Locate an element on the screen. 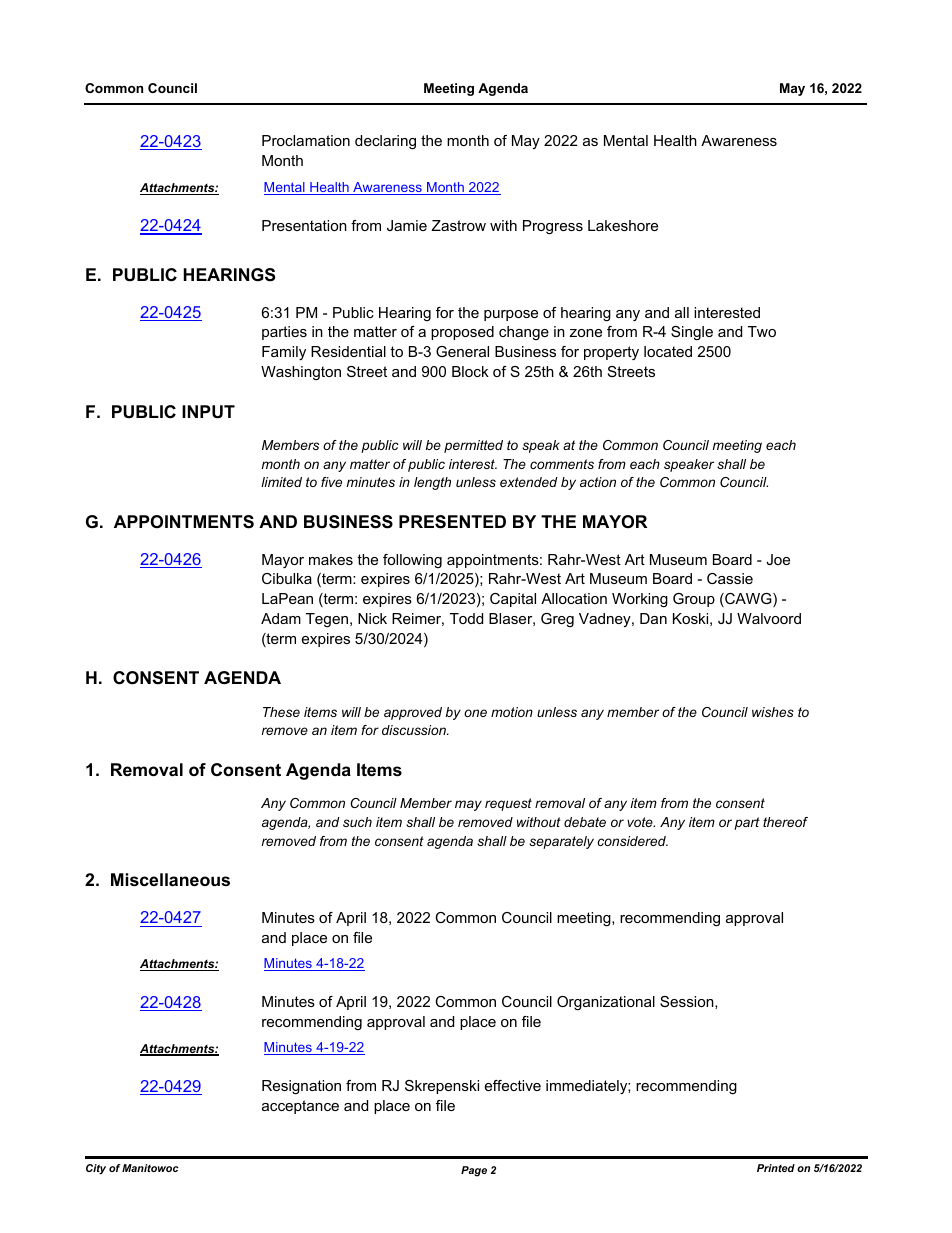 This screenshot has width=952, height=1233. Proclamation is located at coordinates (306, 140).
